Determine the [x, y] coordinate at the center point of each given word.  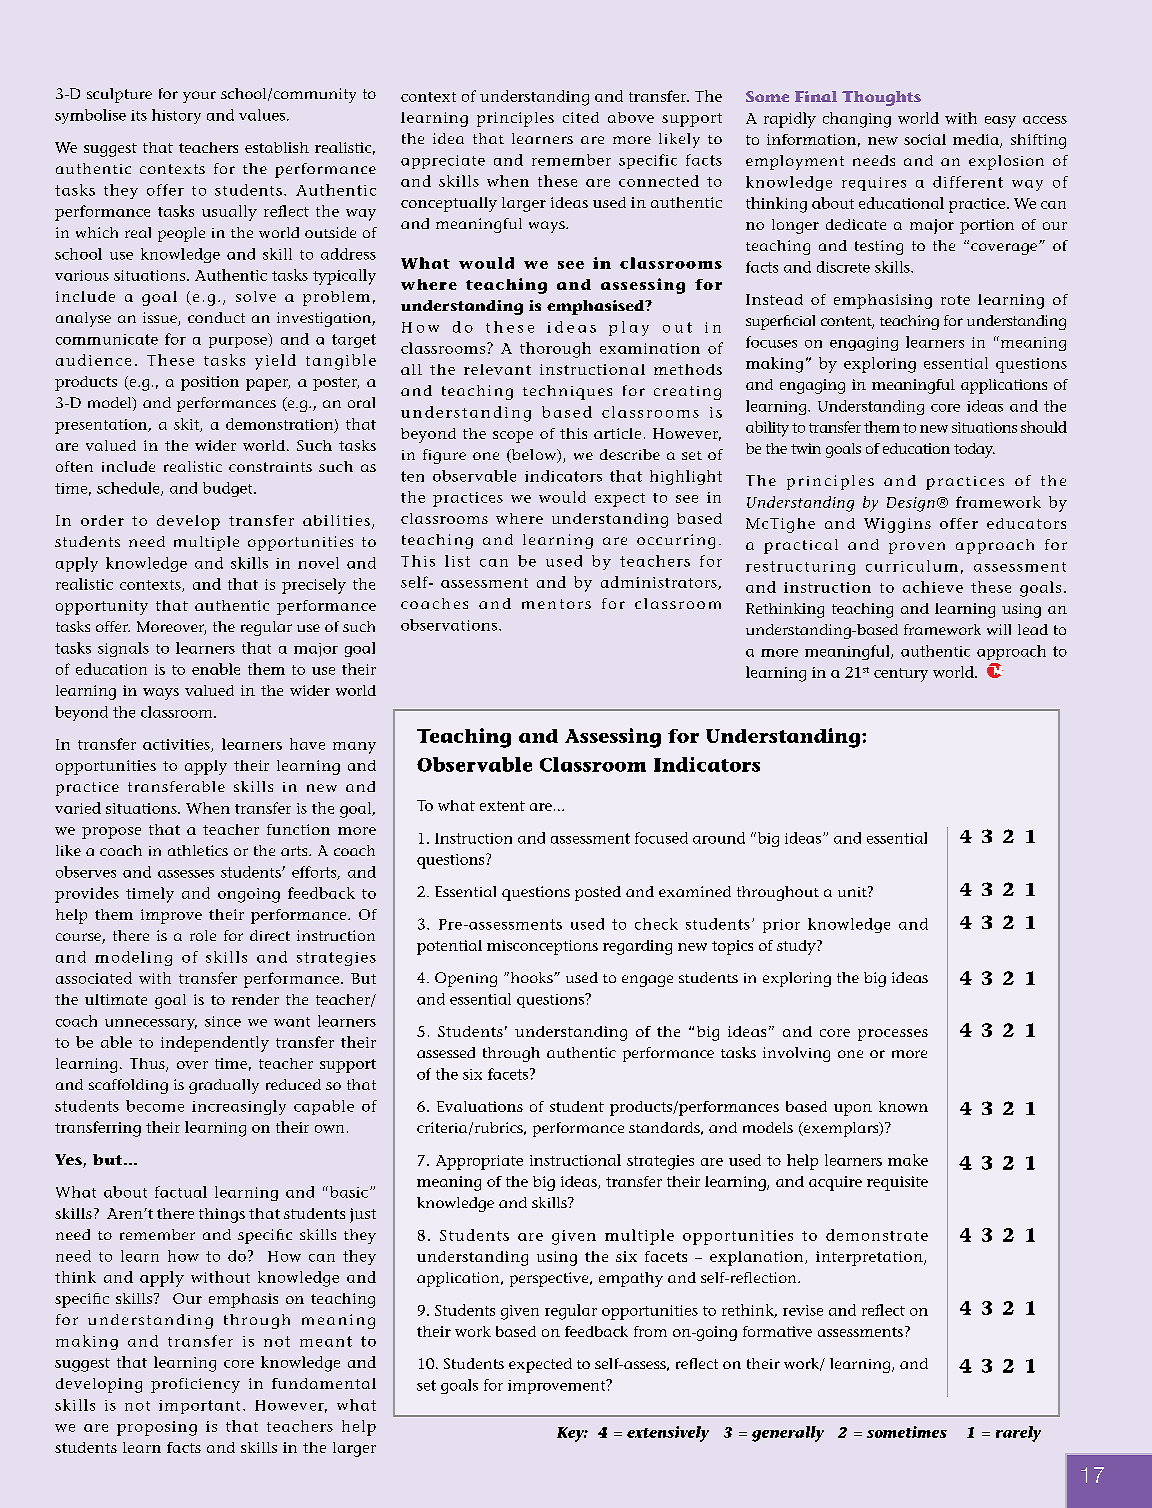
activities [177, 745]
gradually [224, 1086]
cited [581, 117]
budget [229, 489]
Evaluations [480, 1106]
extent [502, 806]
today [974, 450]
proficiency [195, 1385]
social [925, 139]
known [903, 1106]
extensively [668, 1434]
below [534, 456]
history [176, 116]
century [901, 675]
